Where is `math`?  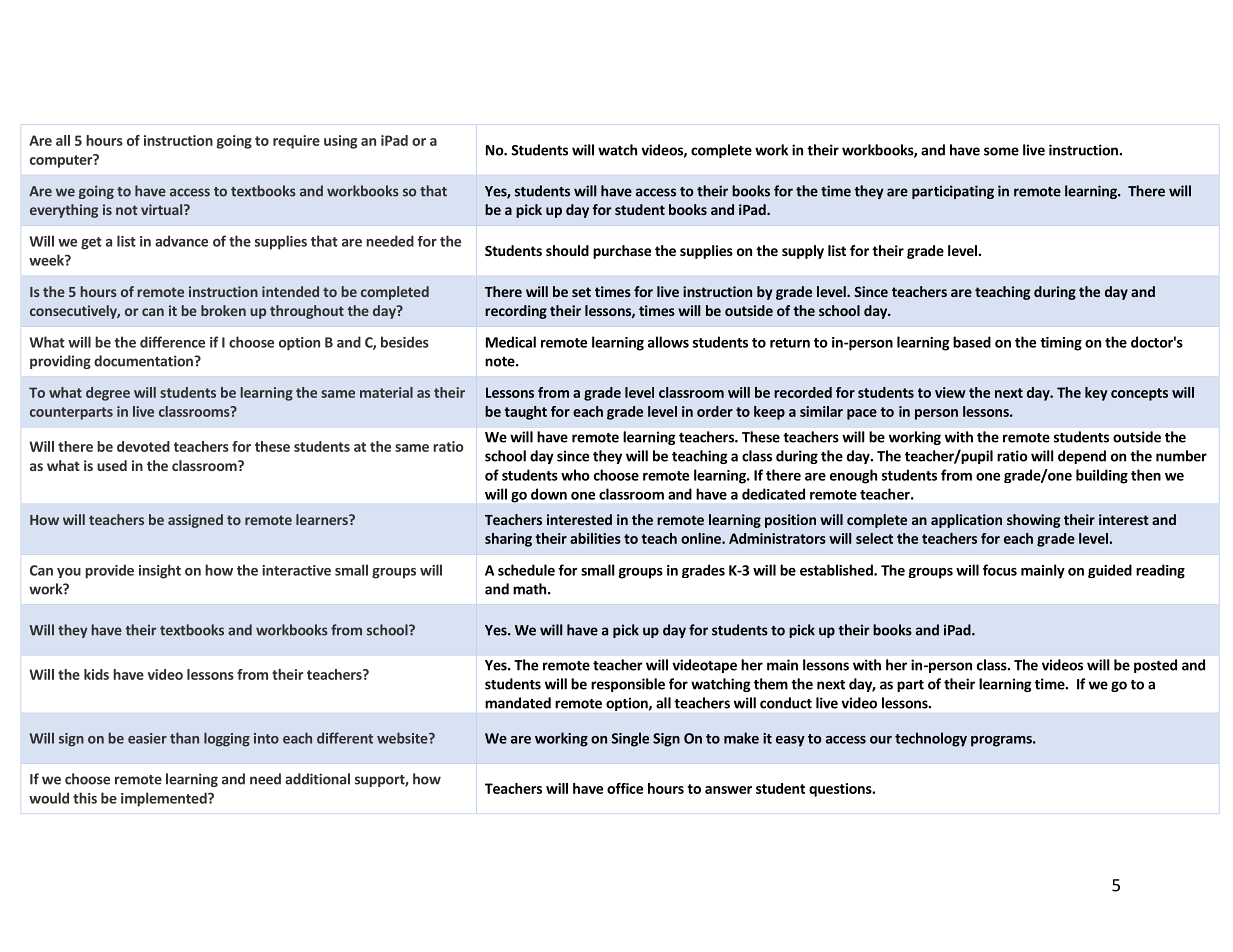 math is located at coordinates (529, 589).
